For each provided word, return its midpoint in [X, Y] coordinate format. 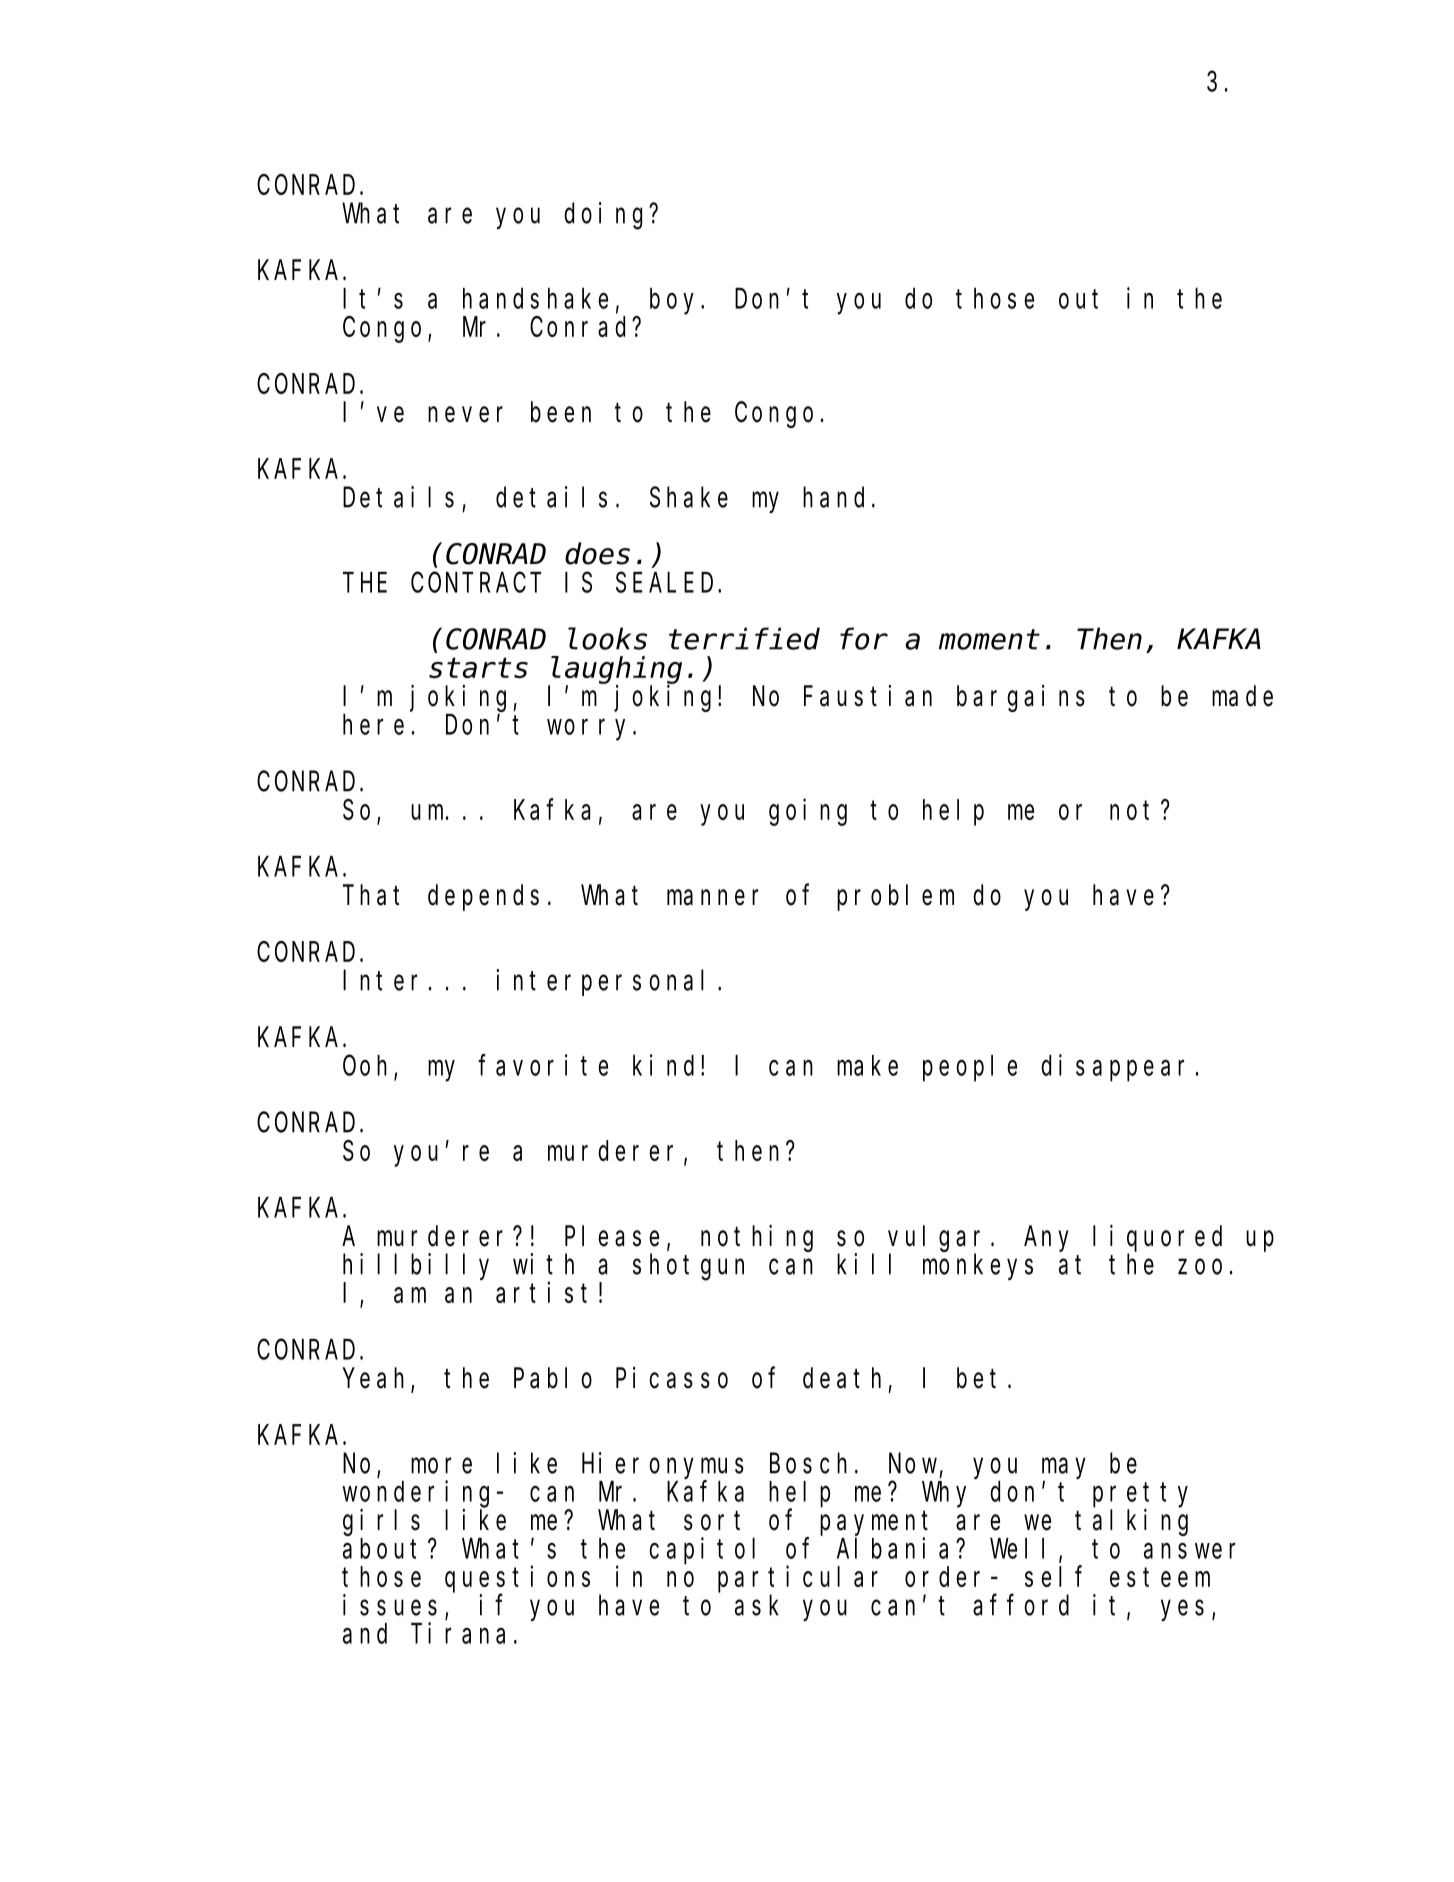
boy [676, 301]
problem [895, 898]
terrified [744, 639]
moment [989, 640]
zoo [1200, 1267]
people [970, 1068]
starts [478, 668]
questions [517, 1580]
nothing [757, 1238]
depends [483, 898]
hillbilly [416, 1266]
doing [607, 216]
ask [757, 1605]
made [1242, 696]
